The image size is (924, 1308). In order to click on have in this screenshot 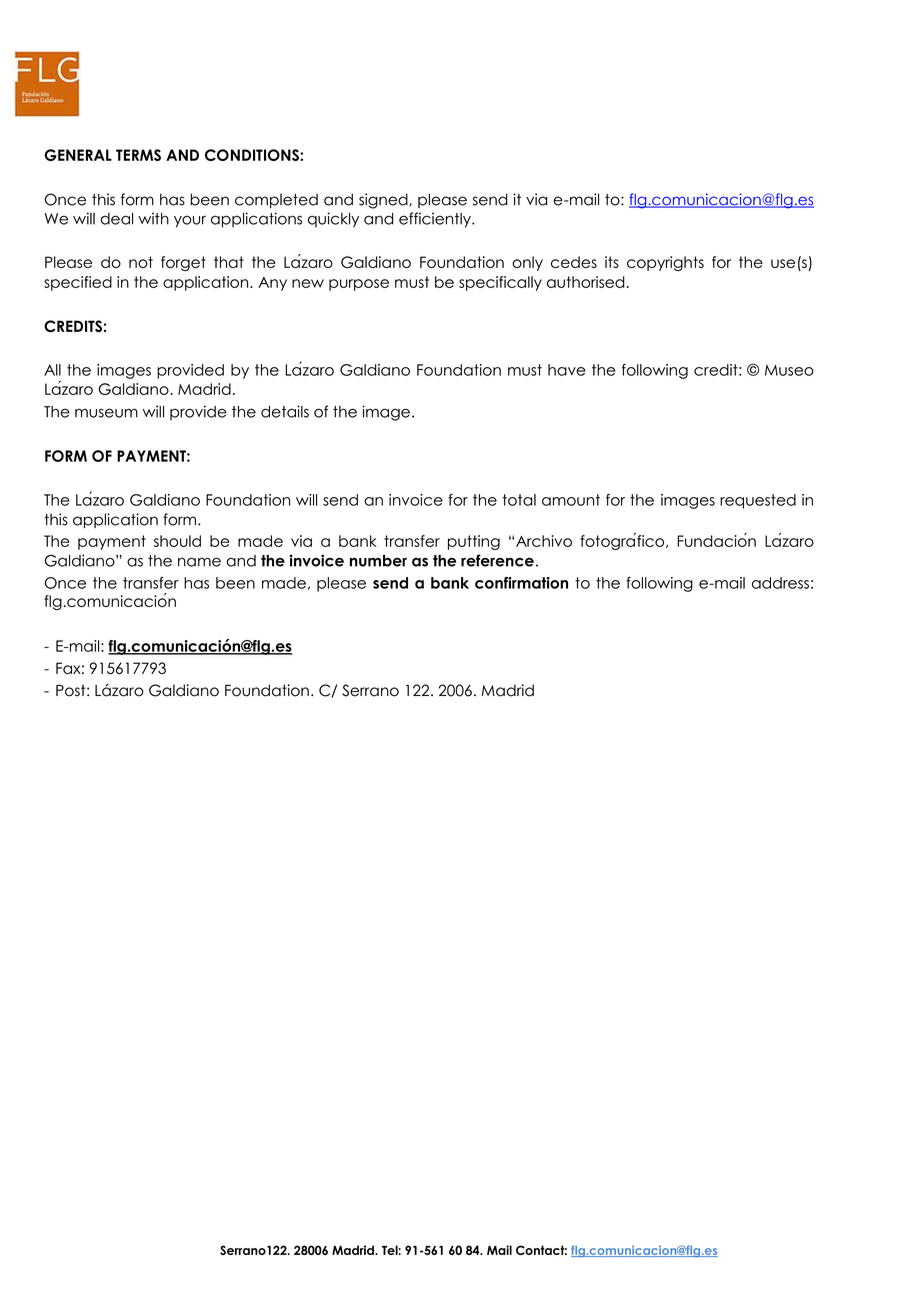, I will do `click(567, 370)`.
